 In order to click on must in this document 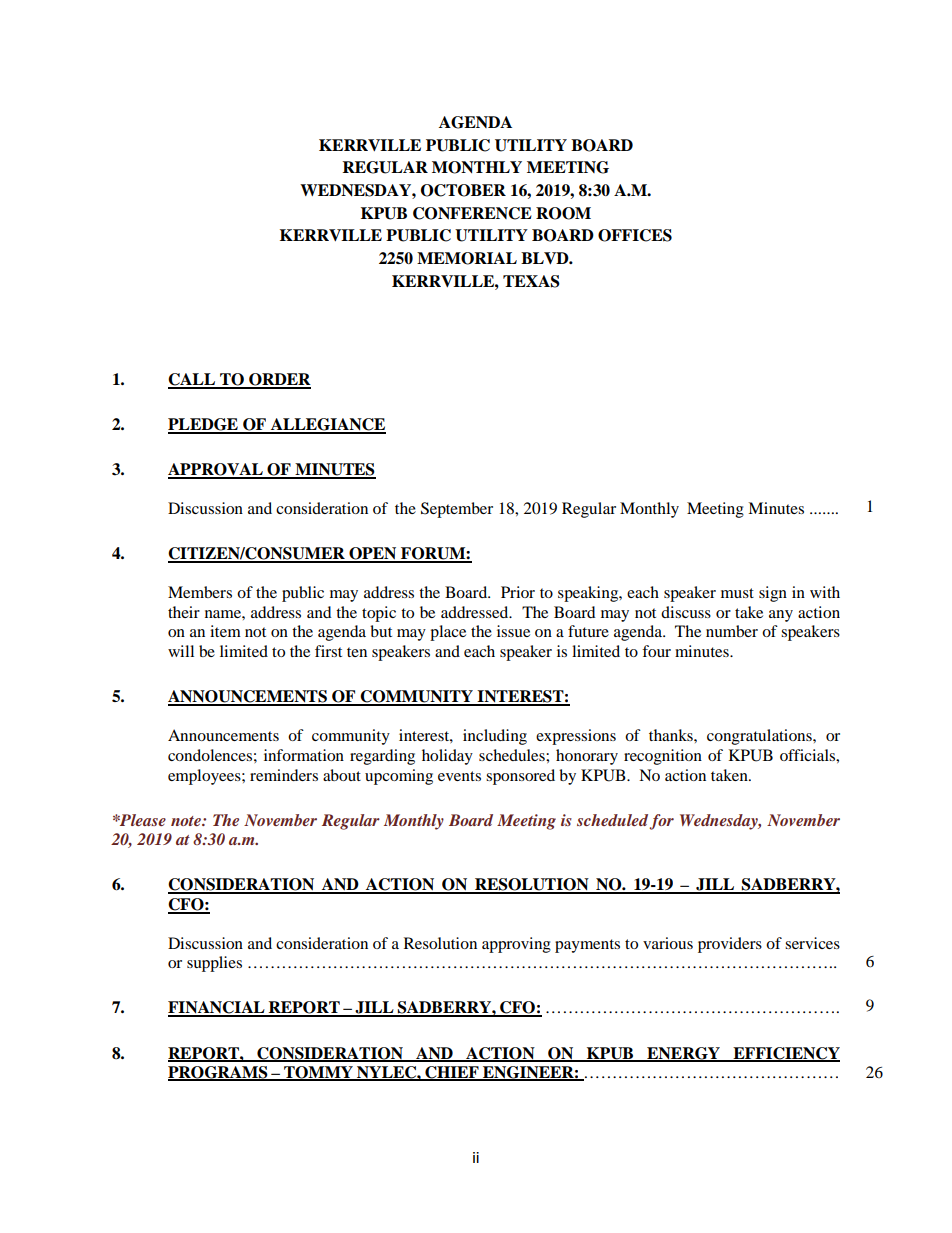, I will do `click(737, 593)`.
